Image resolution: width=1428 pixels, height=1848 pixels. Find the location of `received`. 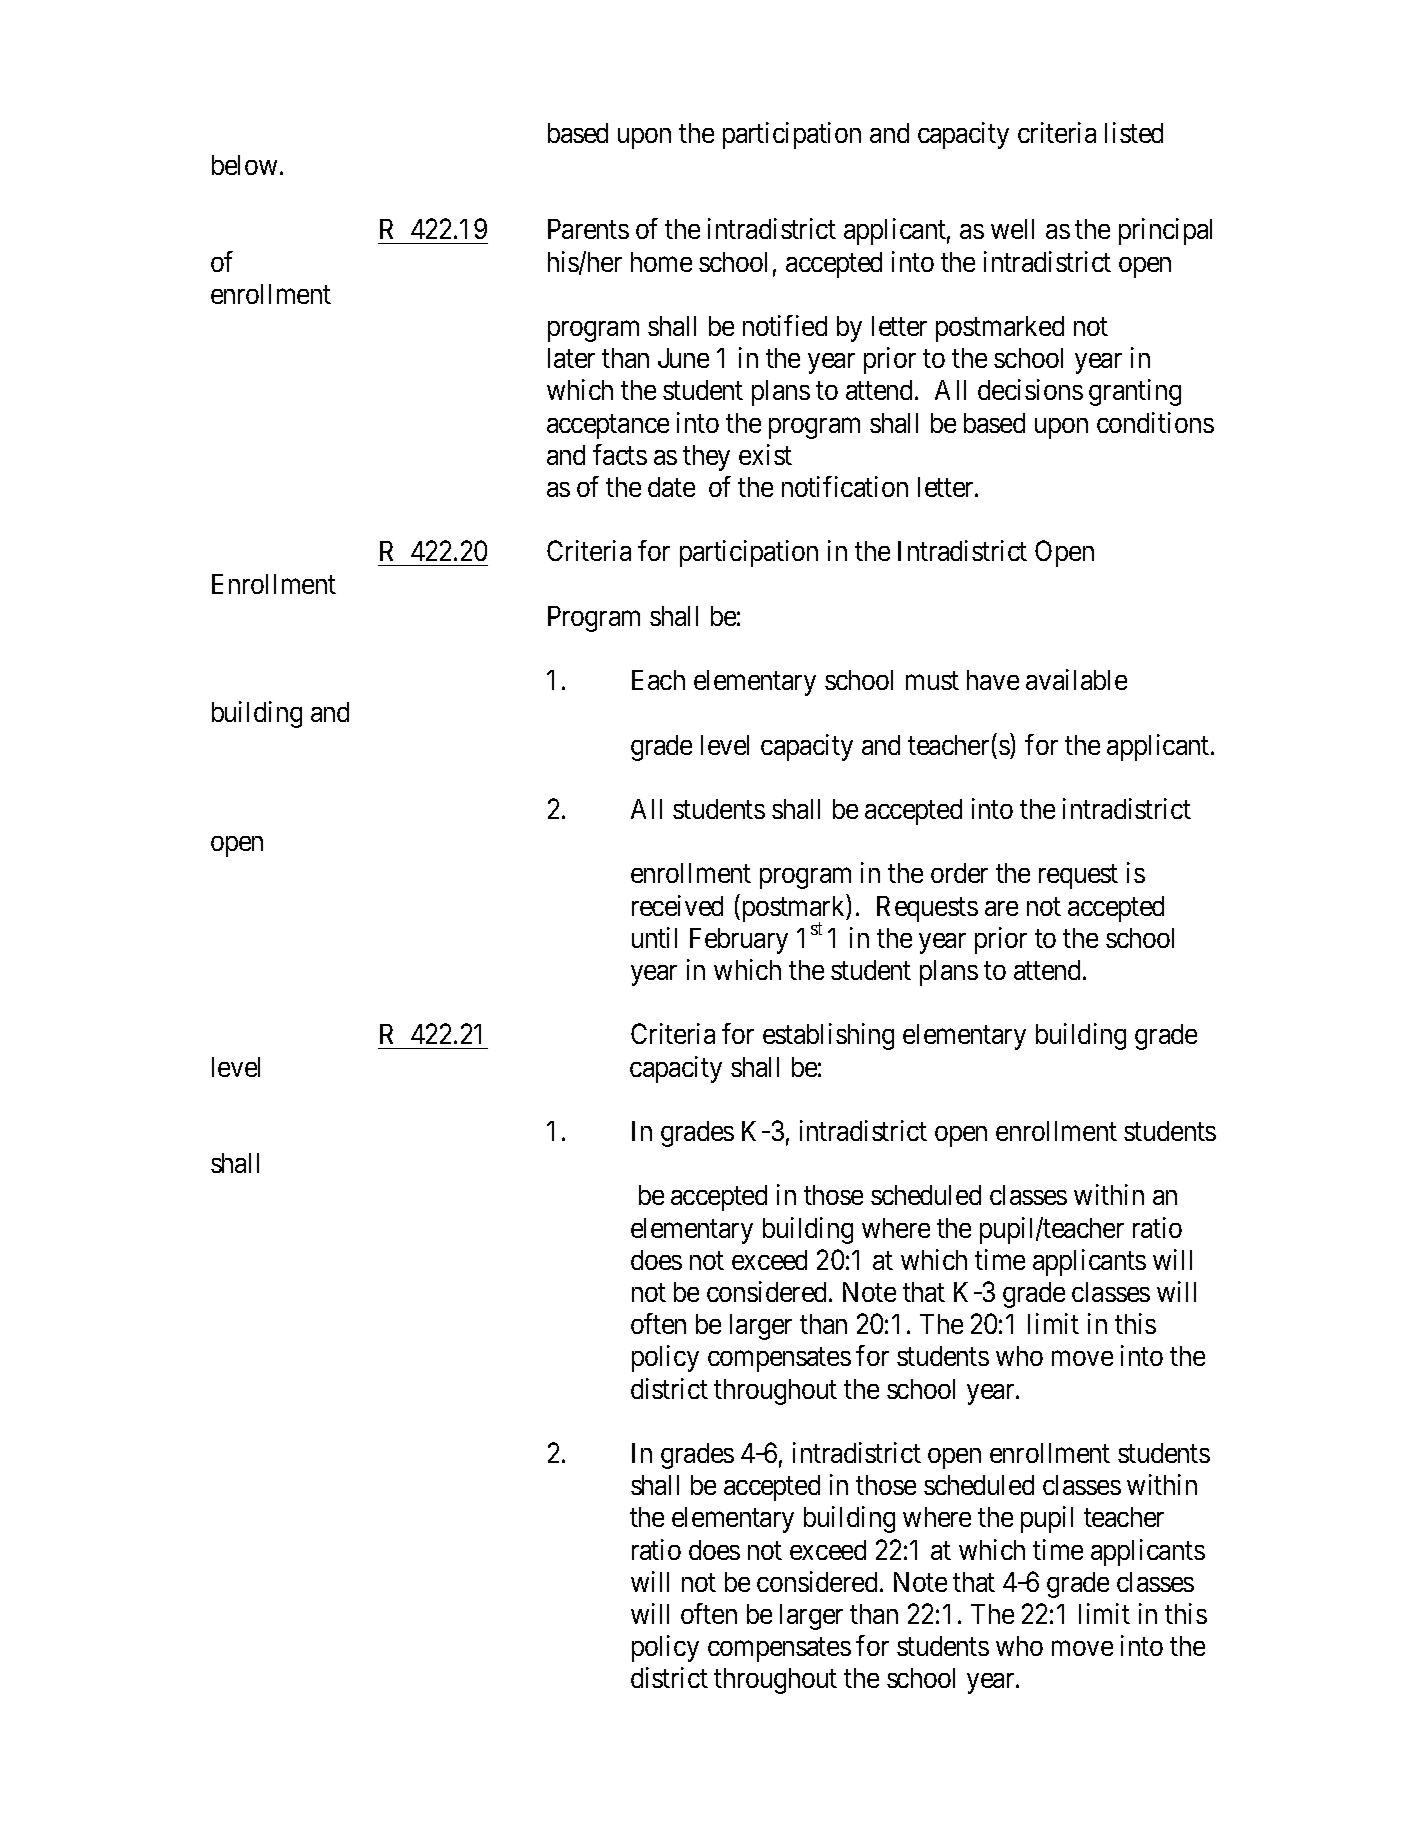

received is located at coordinates (677, 905).
